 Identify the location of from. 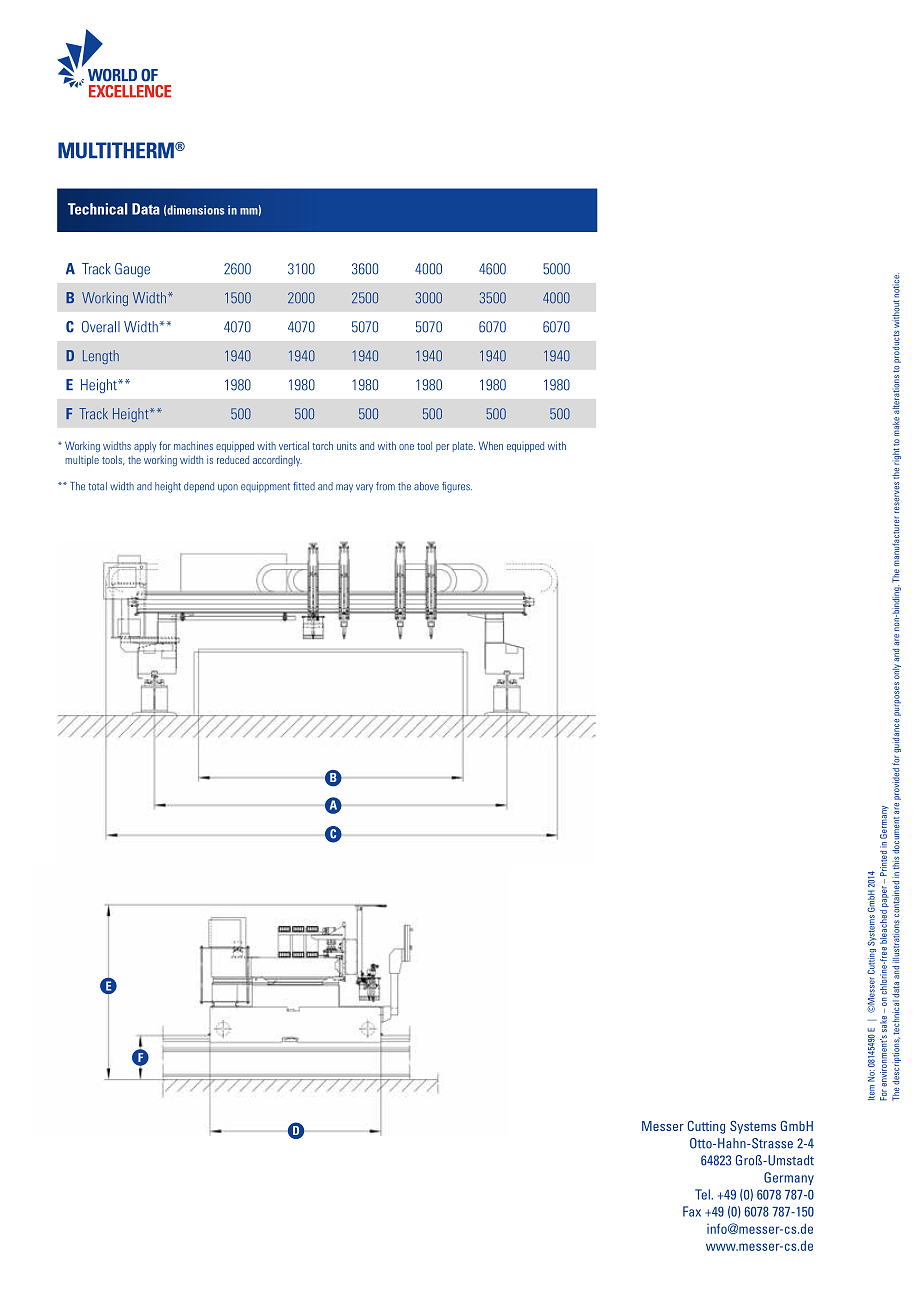
(385, 486).
